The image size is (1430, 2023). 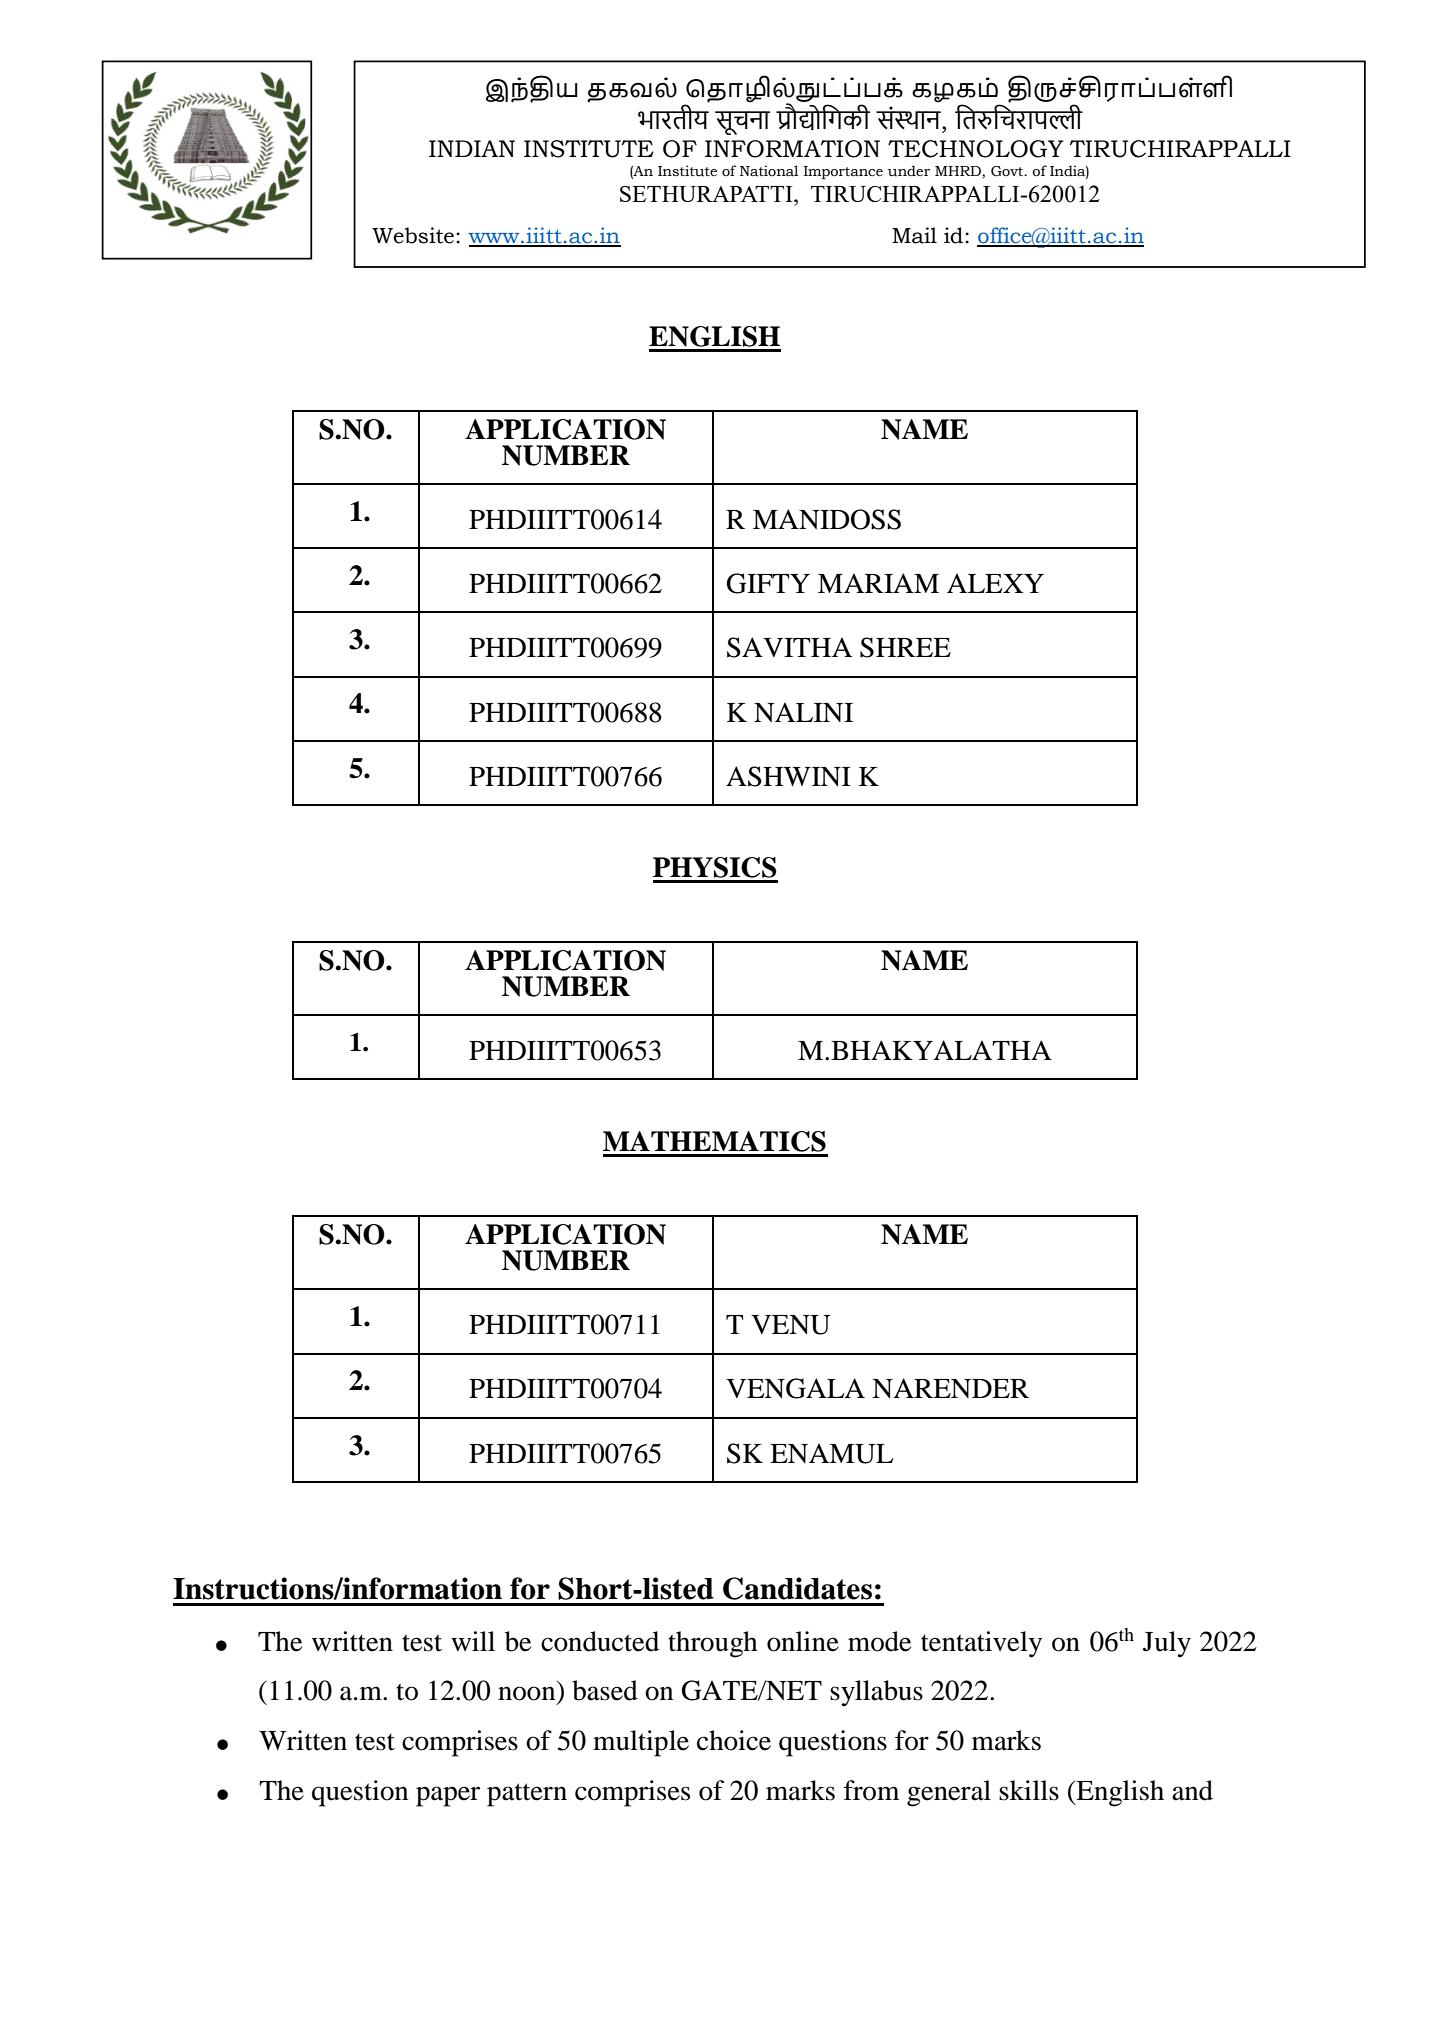 What do you see at coordinates (527, 1795) in the document?
I see `pattern` at bounding box center [527, 1795].
